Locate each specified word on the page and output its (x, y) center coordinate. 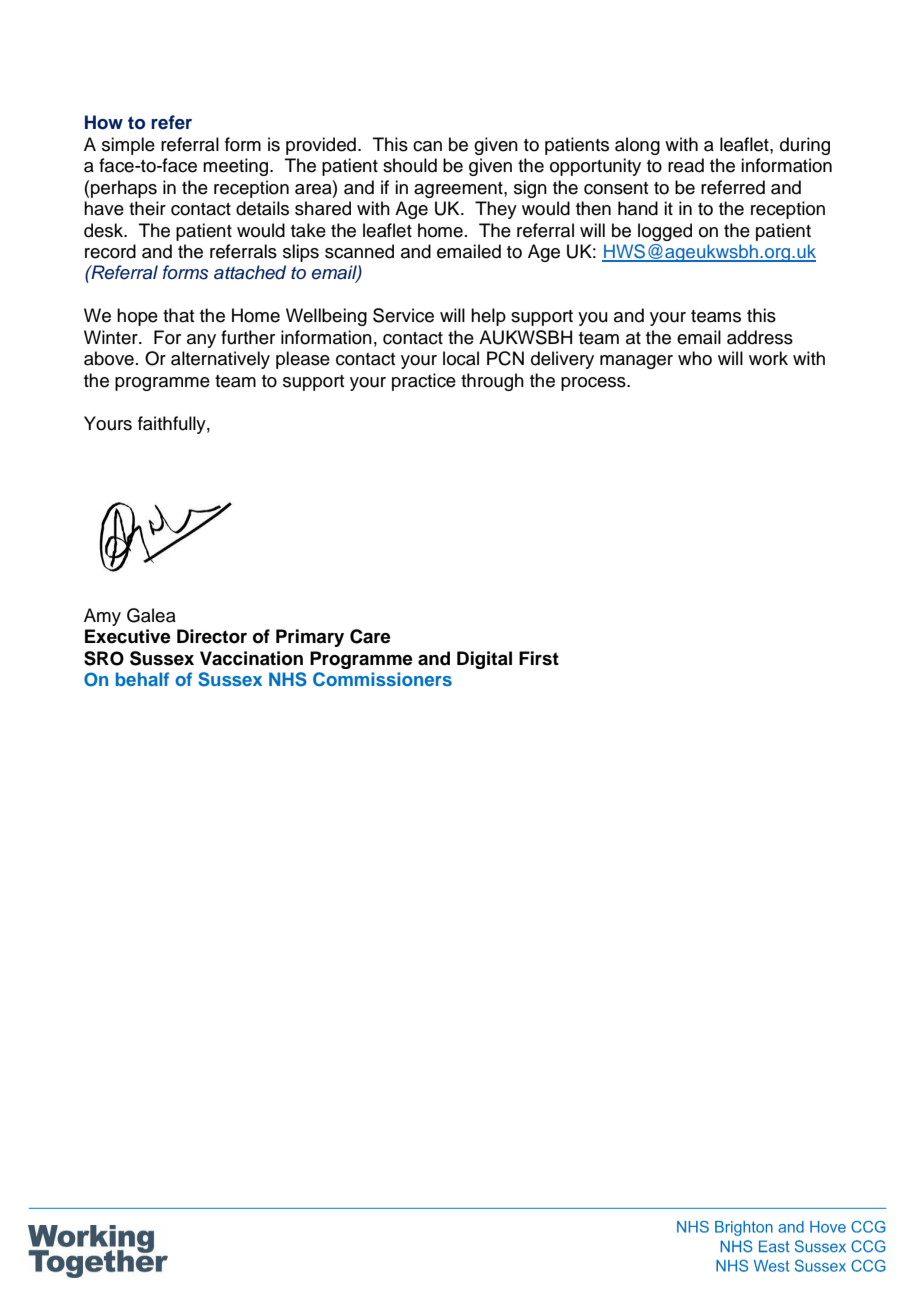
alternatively (220, 360)
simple (128, 146)
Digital (484, 660)
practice (424, 382)
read (686, 165)
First (539, 658)
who (695, 358)
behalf (142, 679)
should (410, 165)
